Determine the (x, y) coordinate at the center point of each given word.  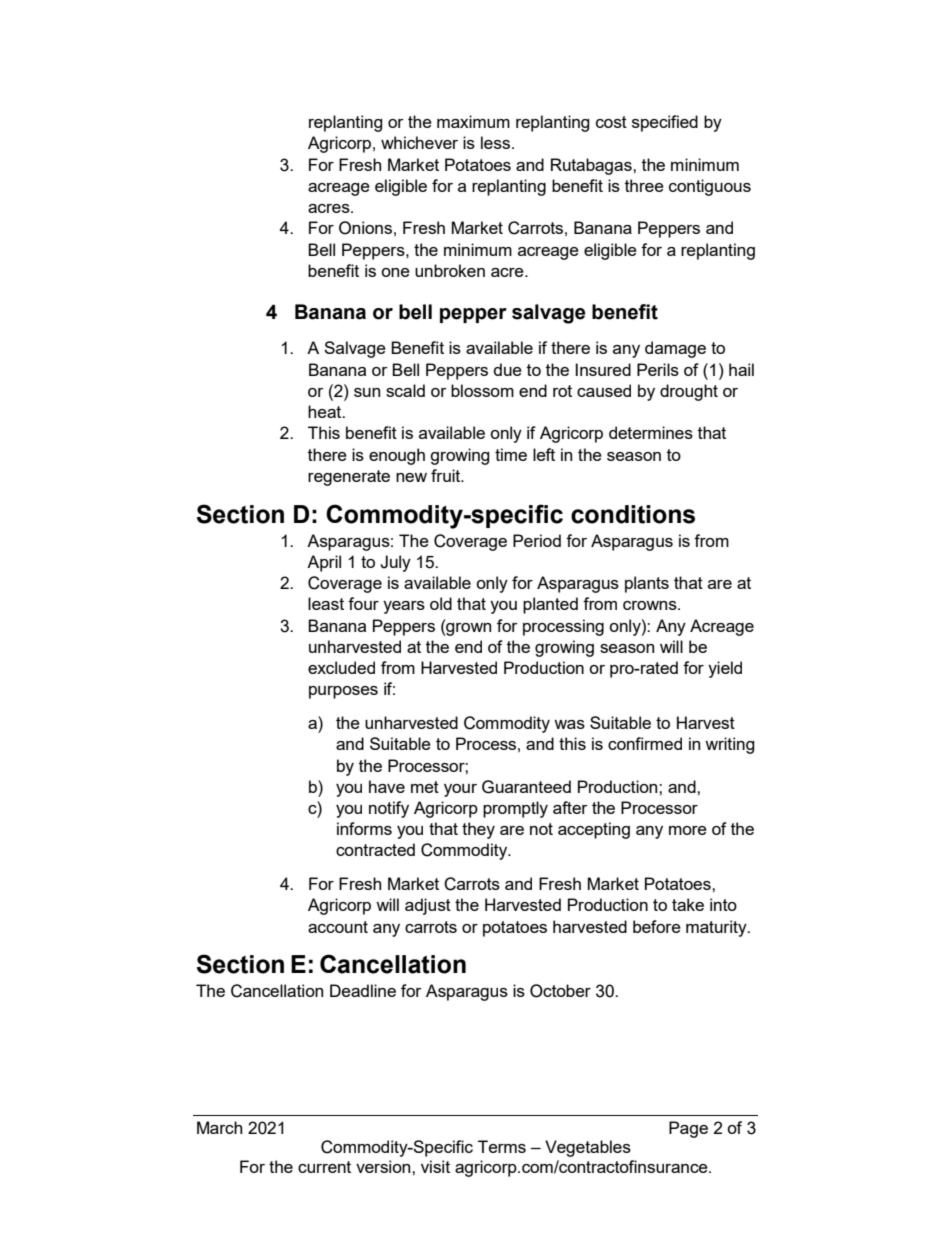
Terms (502, 1146)
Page (688, 1129)
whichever (419, 142)
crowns (651, 605)
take (688, 904)
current (324, 1167)
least (326, 603)
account (338, 927)
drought (689, 392)
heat (326, 411)
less (497, 142)
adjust (428, 906)
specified (665, 123)
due (508, 369)
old (441, 603)
